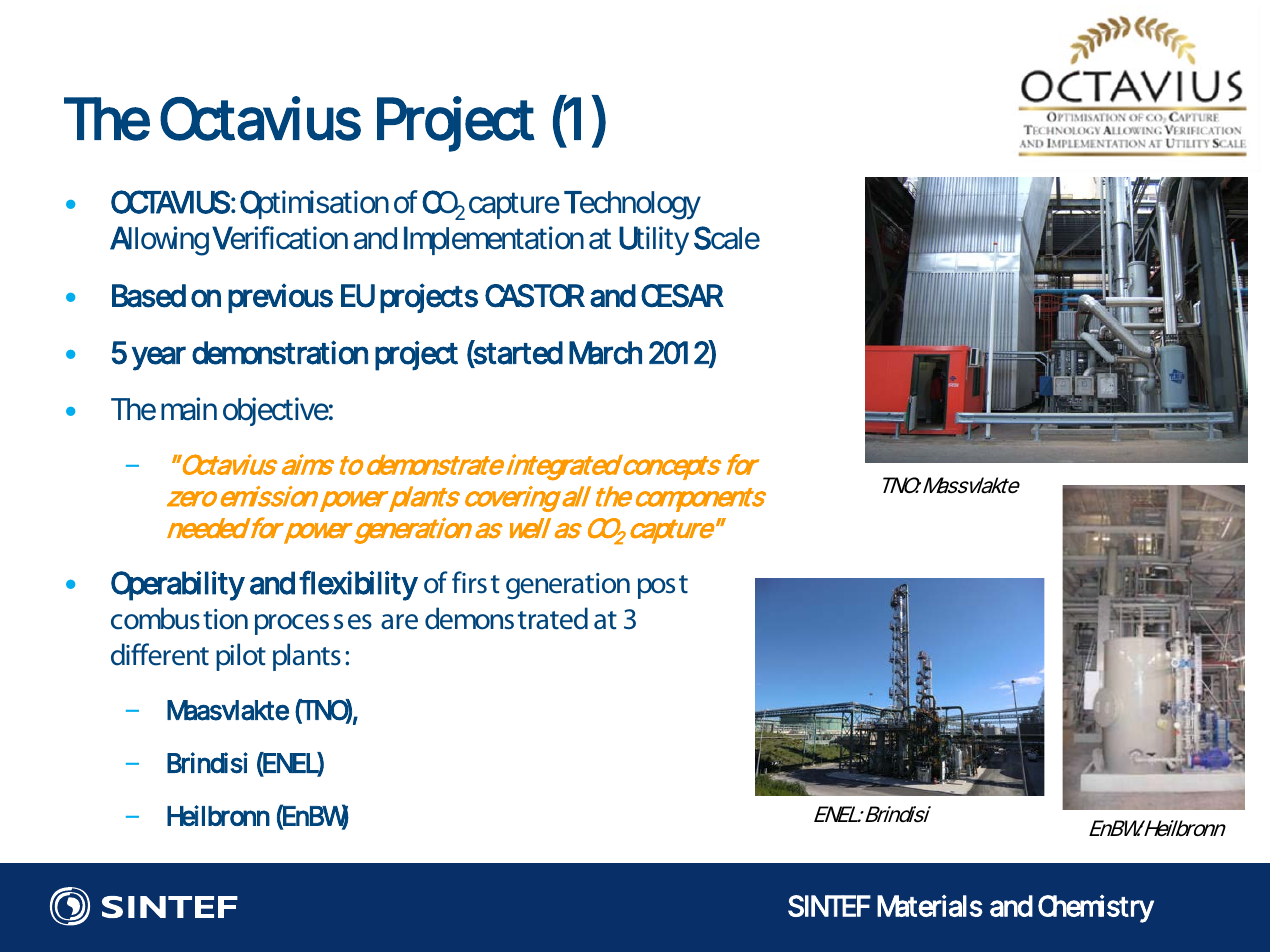 This screenshot has height=952, width=1270. I want to click on are, so click(399, 622).
